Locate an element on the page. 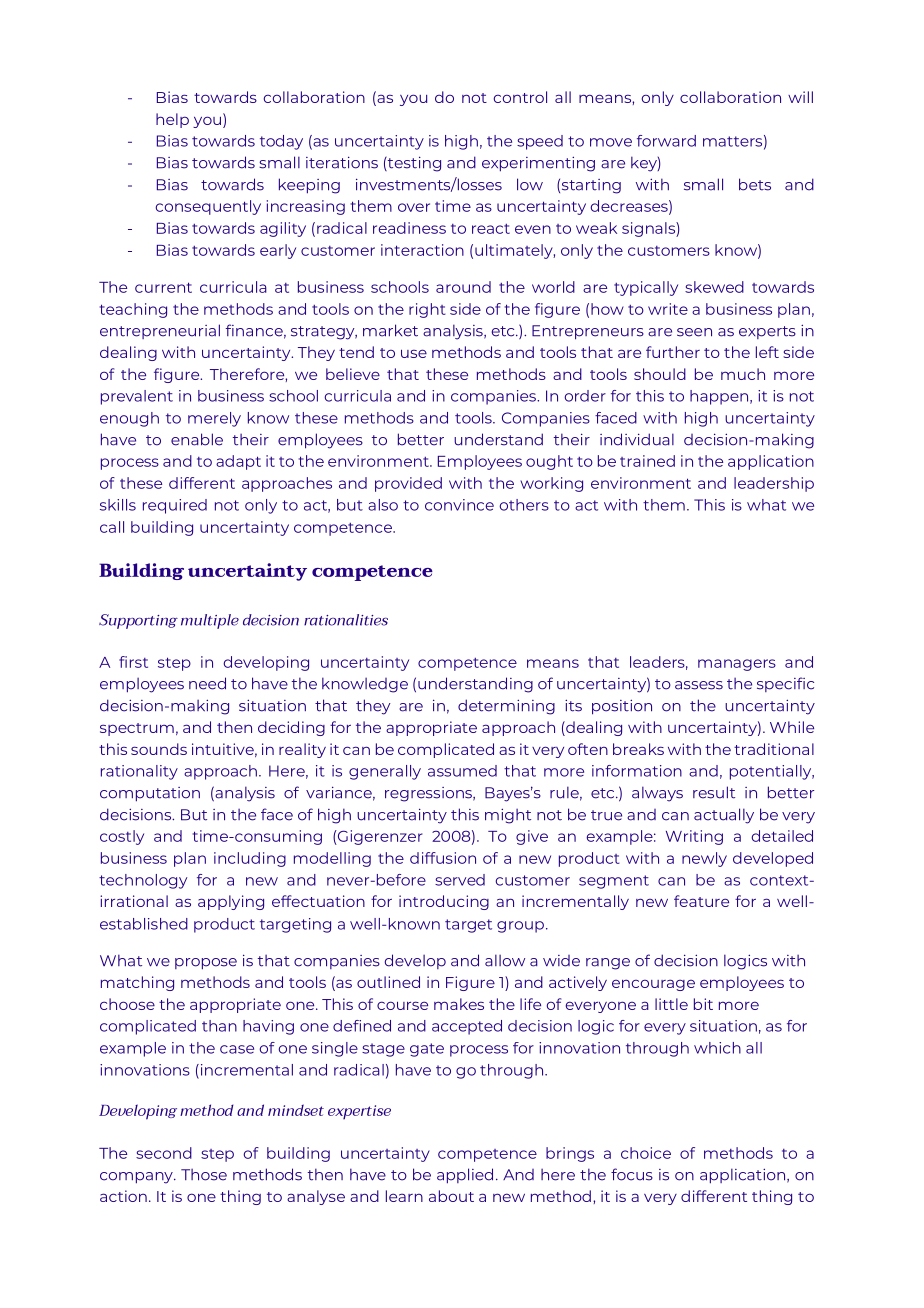 The image size is (924, 1308). help is located at coordinates (172, 120).
